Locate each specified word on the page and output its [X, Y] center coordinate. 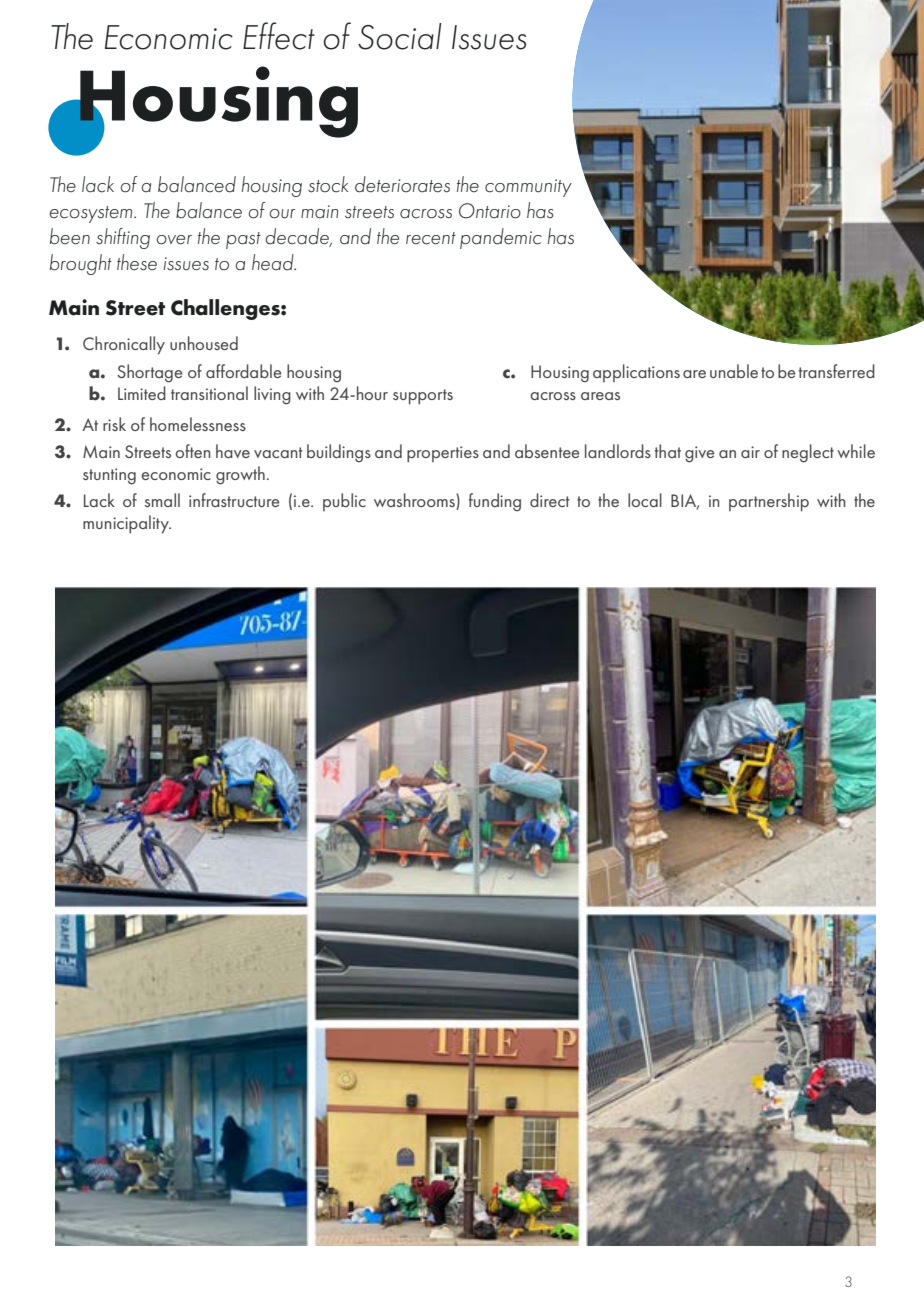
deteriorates [402, 184]
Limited [142, 393]
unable [734, 371]
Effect [279, 36]
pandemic [501, 238]
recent [431, 238]
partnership [769, 502]
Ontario [490, 211]
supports [423, 397]
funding [495, 502]
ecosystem [92, 214]
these [137, 262]
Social [400, 36]
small [162, 500]
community [528, 188]
